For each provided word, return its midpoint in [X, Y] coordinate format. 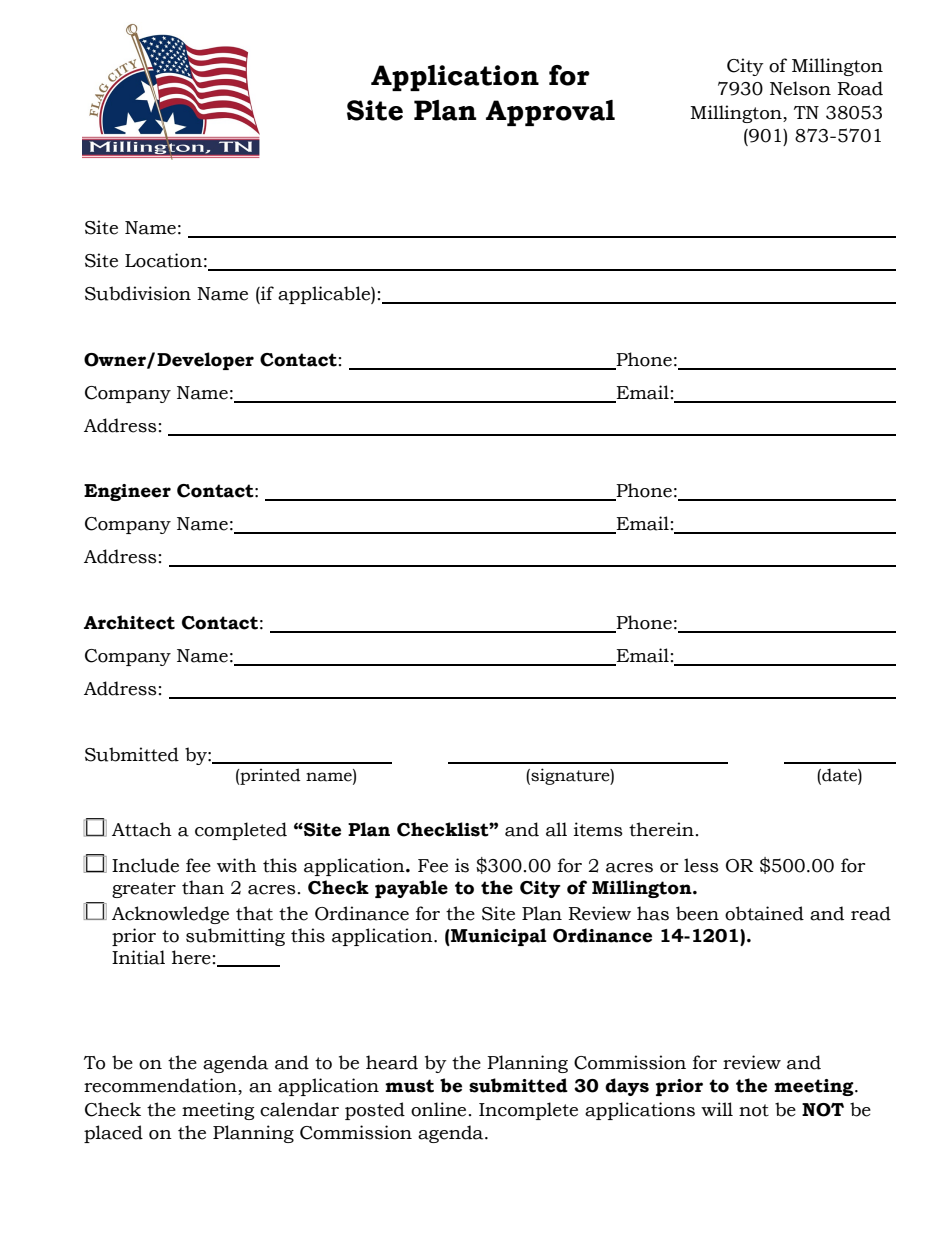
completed [241, 831]
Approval [550, 113]
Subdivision [138, 293]
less [701, 865]
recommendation [161, 1086]
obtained [764, 913]
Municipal [498, 937]
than [203, 887]
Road [860, 88]
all [556, 829]
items [598, 829]
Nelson [800, 88]
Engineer [127, 492]
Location [163, 260]
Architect [129, 622]
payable [411, 889]
